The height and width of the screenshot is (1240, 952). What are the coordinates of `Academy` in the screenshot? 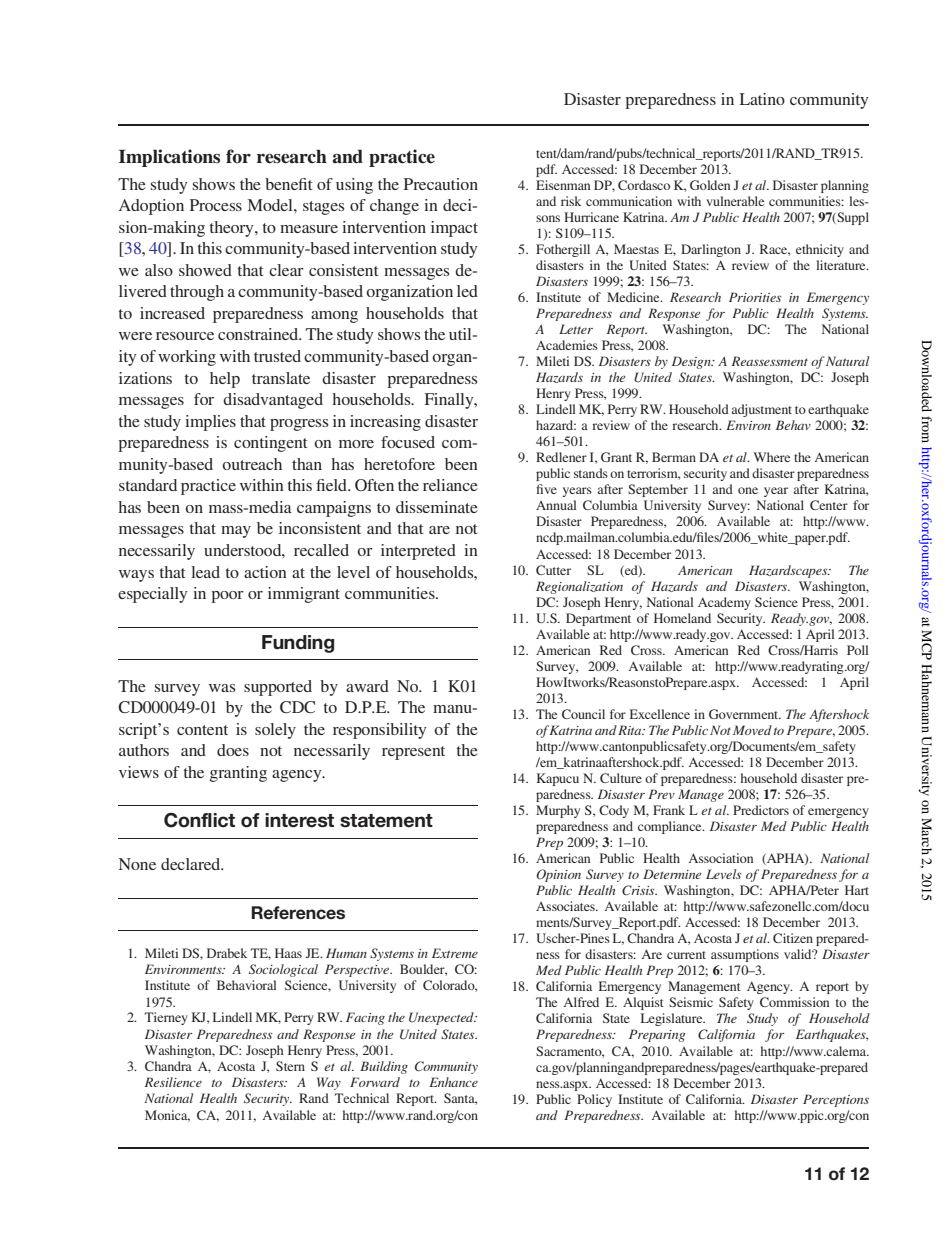 It's located at (724, 603).
